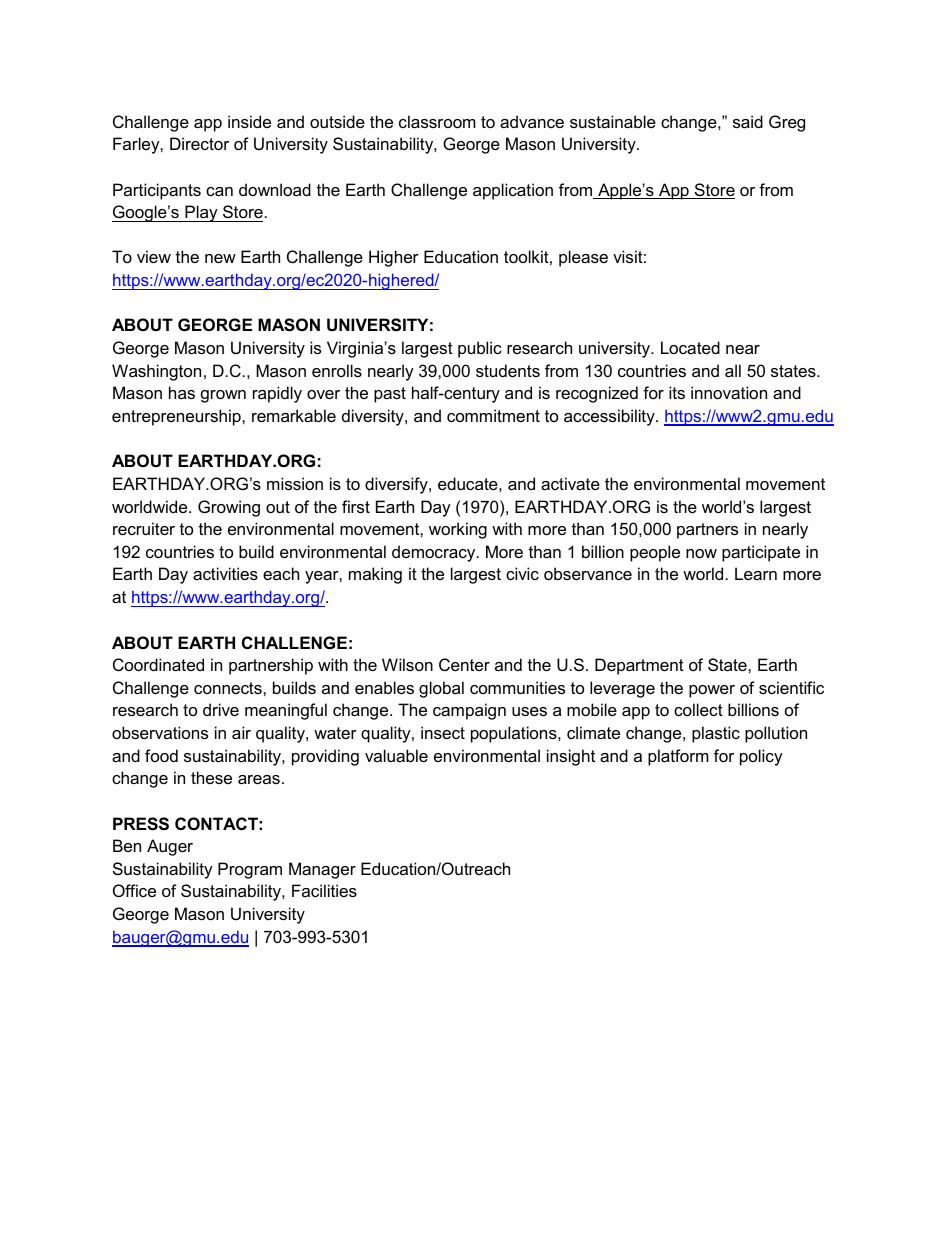 This document has height=1233, width=952. I want to click on Director, so click(199, 143).
